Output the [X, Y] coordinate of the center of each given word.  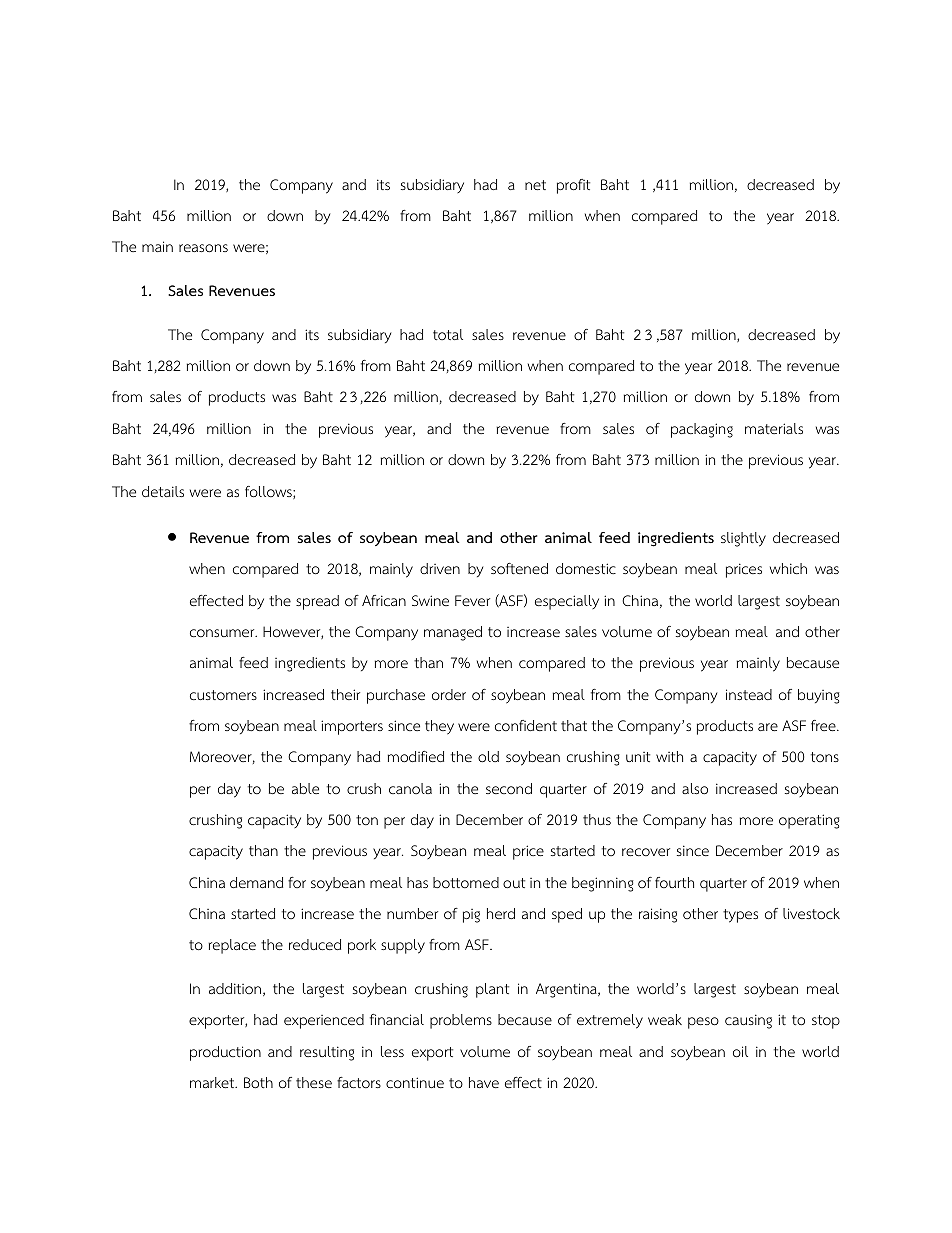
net [535, 185]
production [225, 1053]
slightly [743, 539]
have [484, 1082]
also [695, 789]
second [509, 788]
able [305, 788]
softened [519, 568]
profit [573, 186]
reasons [203, 248]
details [163, 491]
